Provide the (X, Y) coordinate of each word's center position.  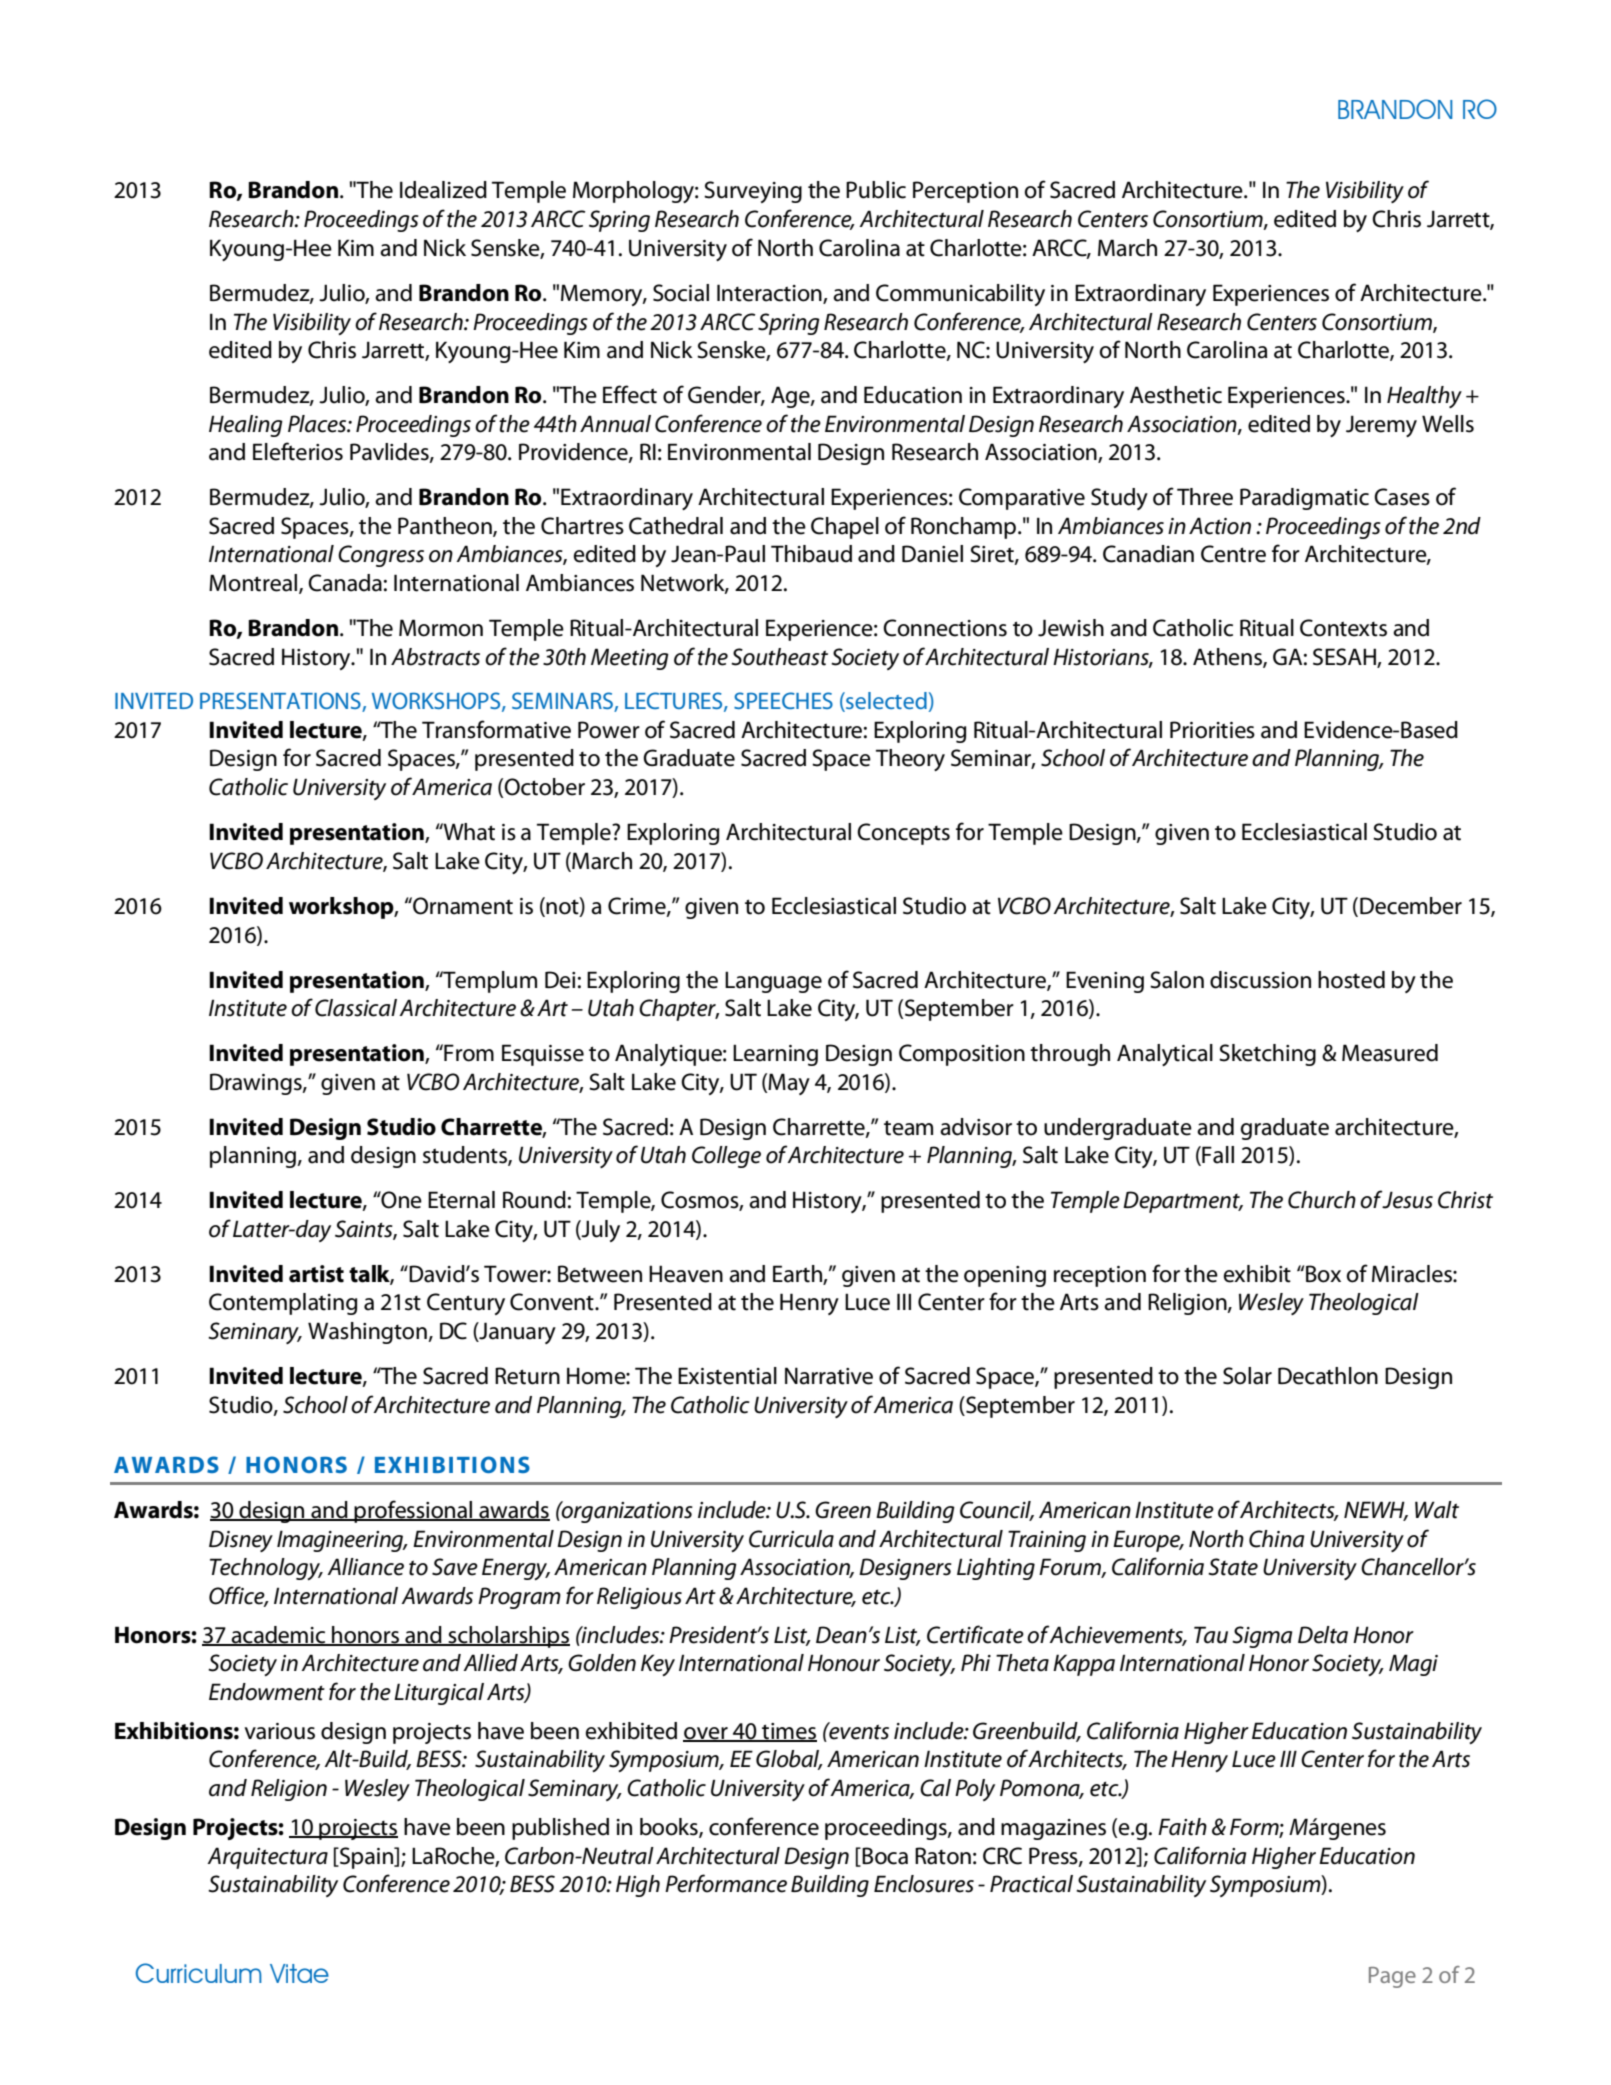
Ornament (462, 906)
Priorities (1212, 730)
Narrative (829, 1376)
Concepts (903, 834)
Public (876, 190)
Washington (368, 1333)
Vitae (299, 1973)
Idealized (443, 190)
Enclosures (924, 1884)
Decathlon (1328, 1376)
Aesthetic (1176, 395)
